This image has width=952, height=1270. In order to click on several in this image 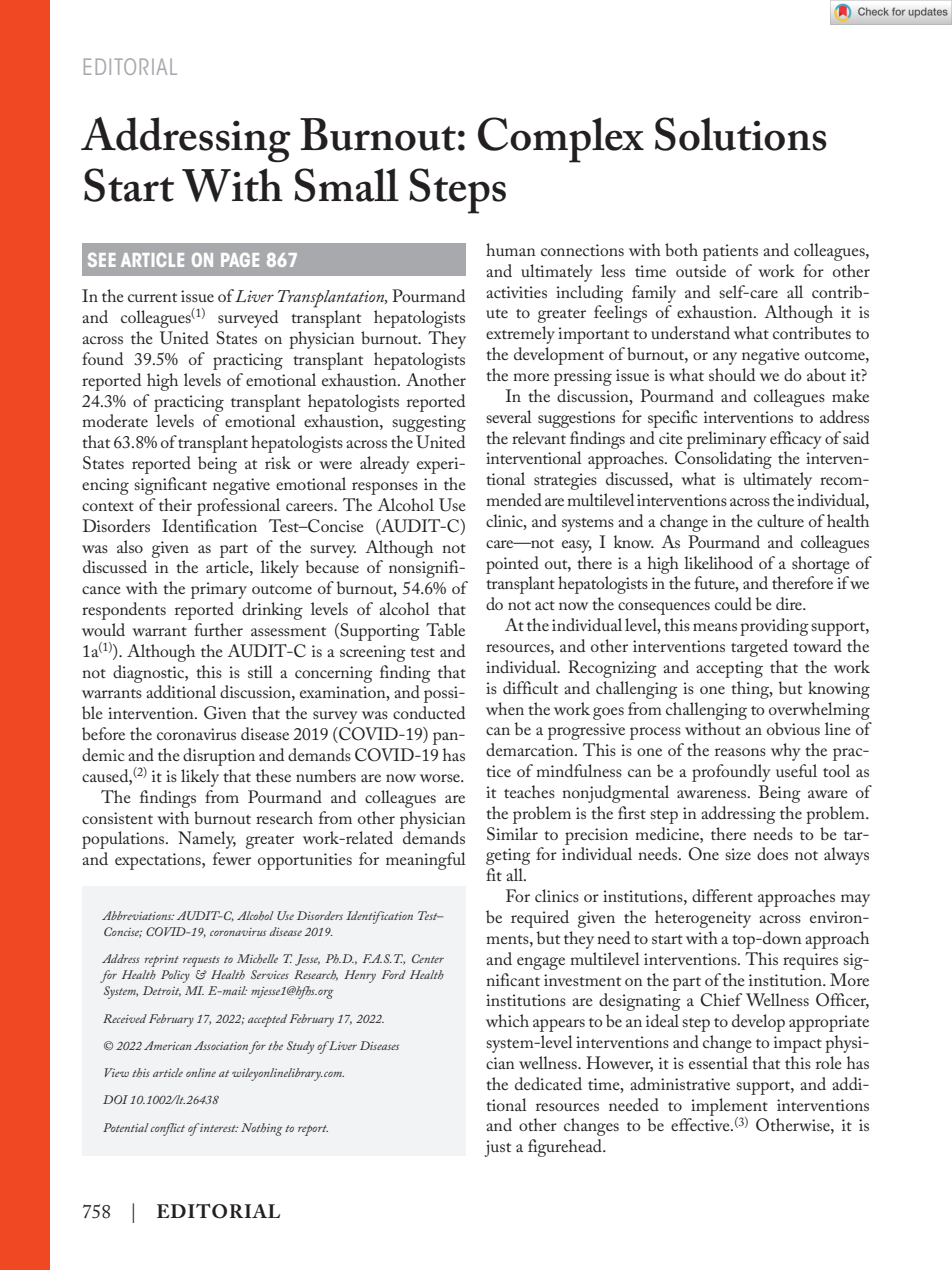, I will do `click(509, 416)`.
